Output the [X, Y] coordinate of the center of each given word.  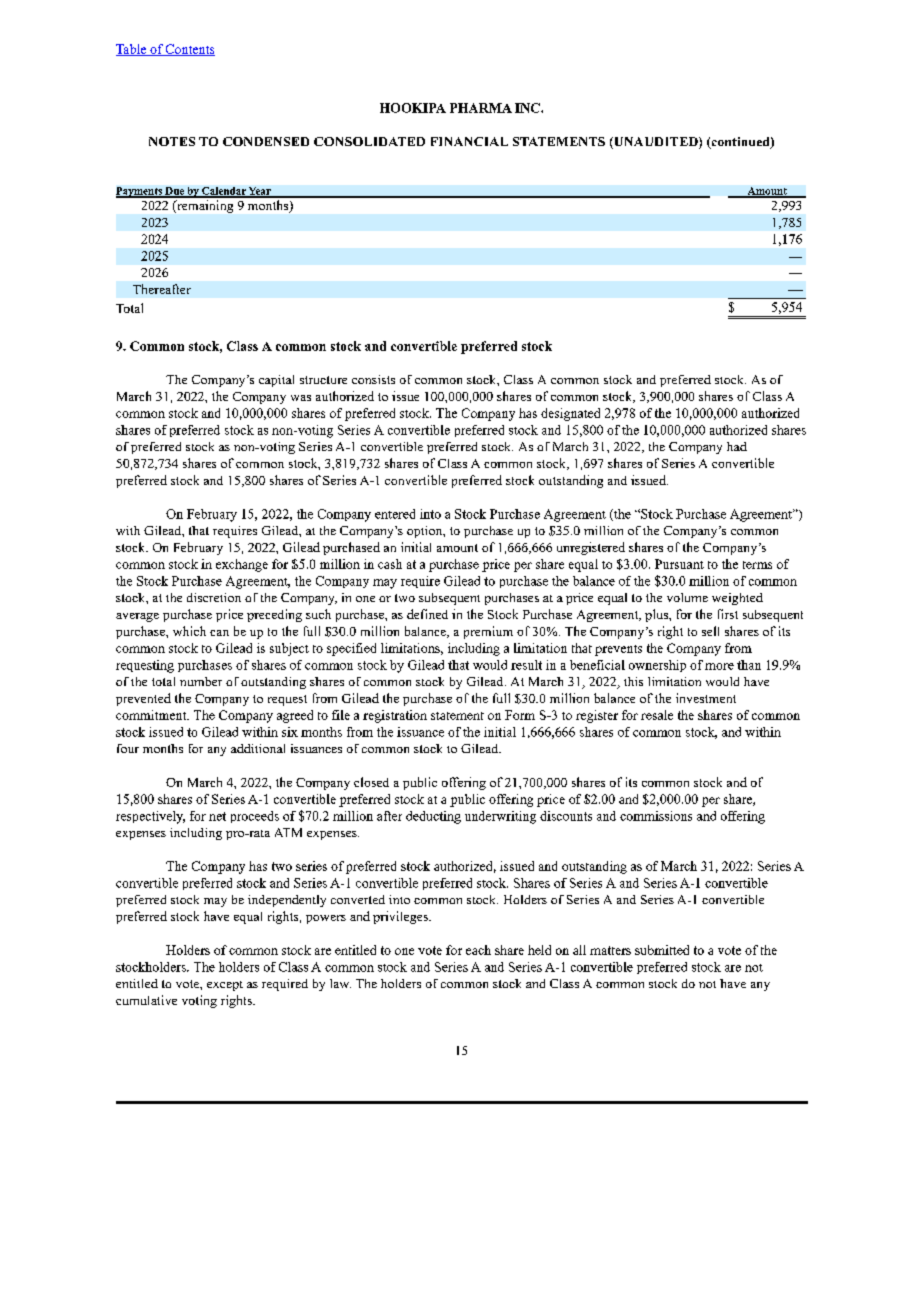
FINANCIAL [469, 141]
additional [258, 748]
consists [373, 379]
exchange [242, 565]
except [225, 986]
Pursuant [679, 564]
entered [395, 514]
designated [570, 414]
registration [395, 716]
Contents [189, 50]
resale [657, 715]
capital [276, 381]
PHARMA [481, 108]
